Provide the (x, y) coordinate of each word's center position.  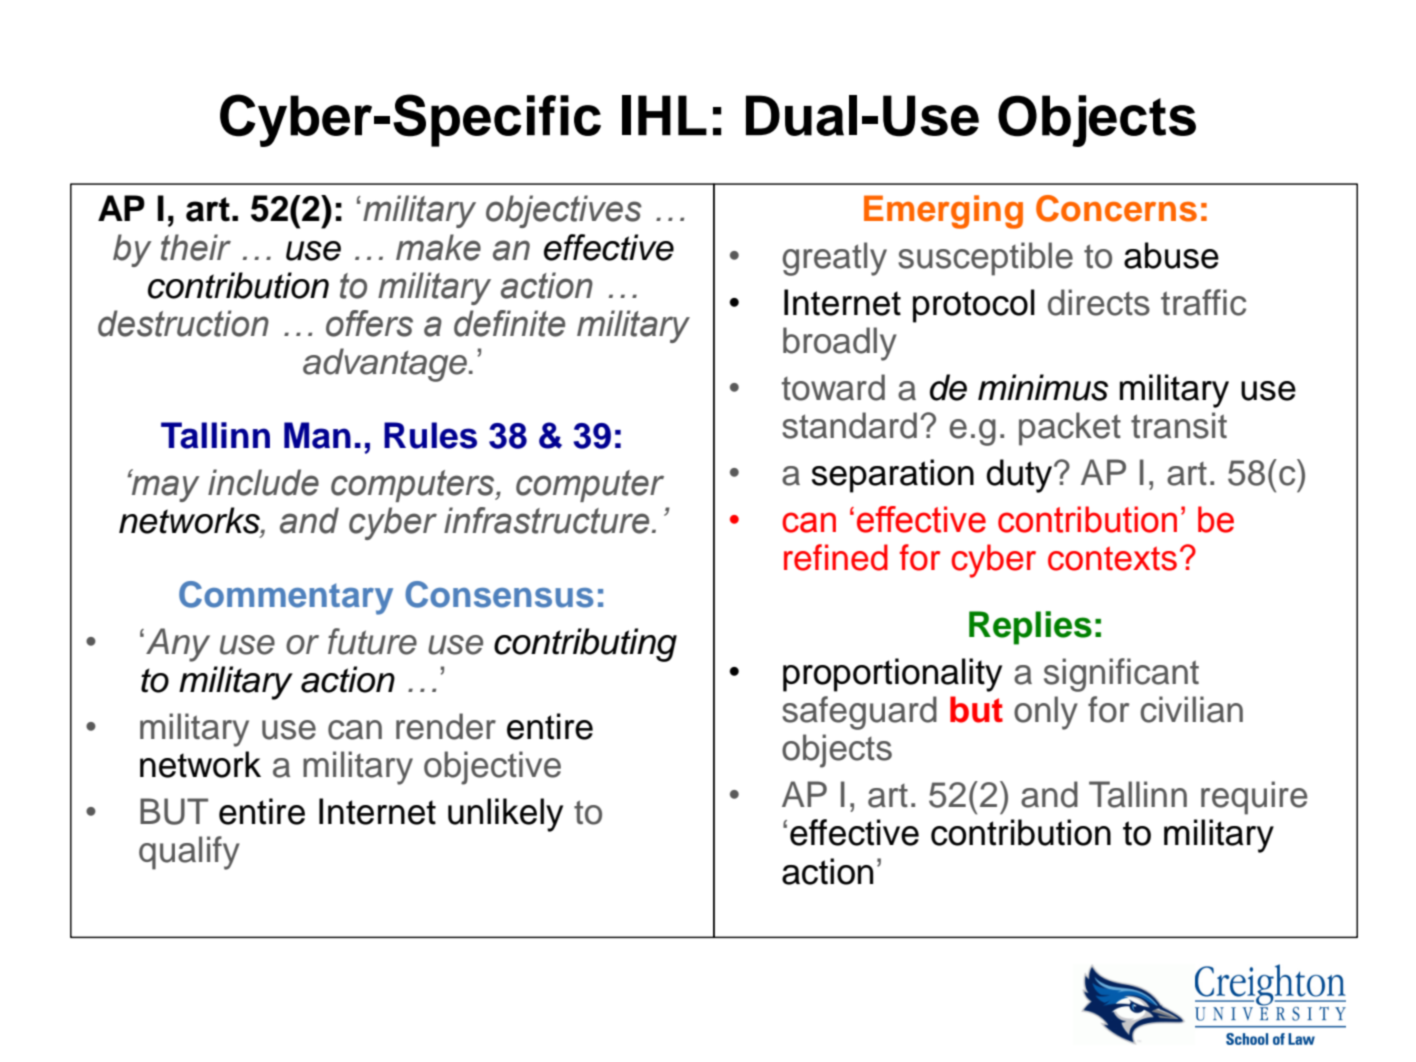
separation (893, 476)
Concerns (1116, 208)
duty (1020, 476)
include (263, 482)
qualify (189, 853)
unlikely (505, 815)
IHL (664, 115)
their (196, 247)
